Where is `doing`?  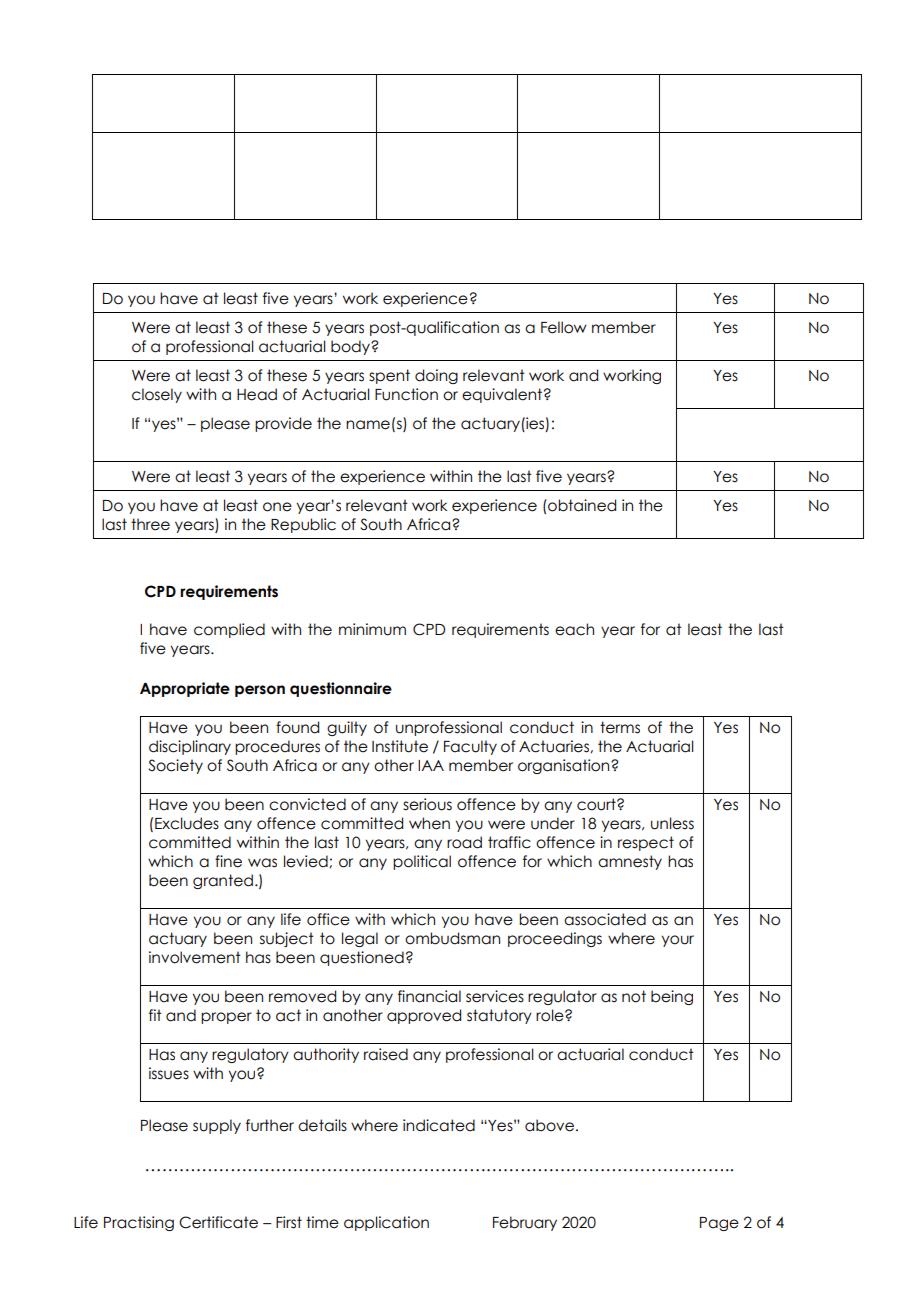 doing is located at coordinates (436, 376).
